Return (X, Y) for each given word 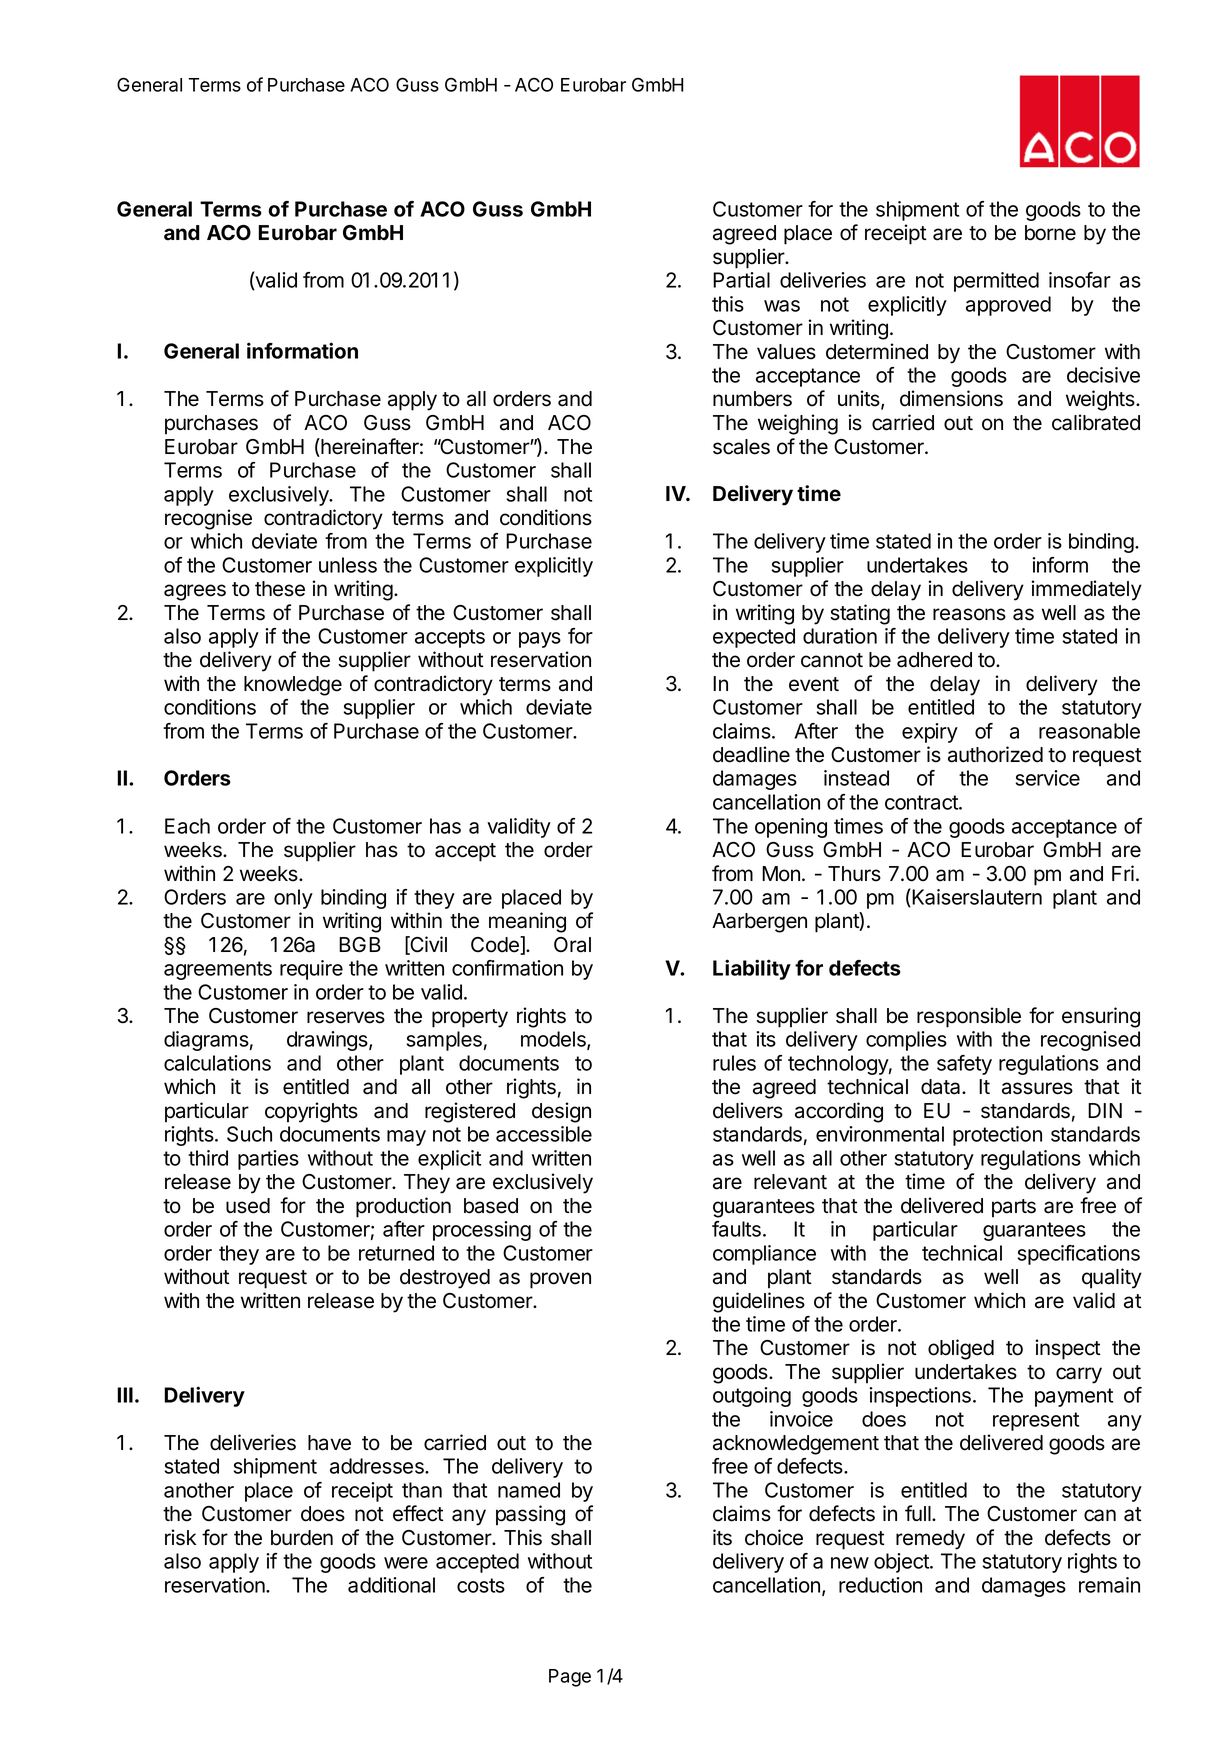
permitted (996, 282)
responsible (969, 1017)
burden (302, 1538)
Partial (741, 280)
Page (570, 1678)
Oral (572, 945)
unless (348, 565)
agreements (218, 970)
